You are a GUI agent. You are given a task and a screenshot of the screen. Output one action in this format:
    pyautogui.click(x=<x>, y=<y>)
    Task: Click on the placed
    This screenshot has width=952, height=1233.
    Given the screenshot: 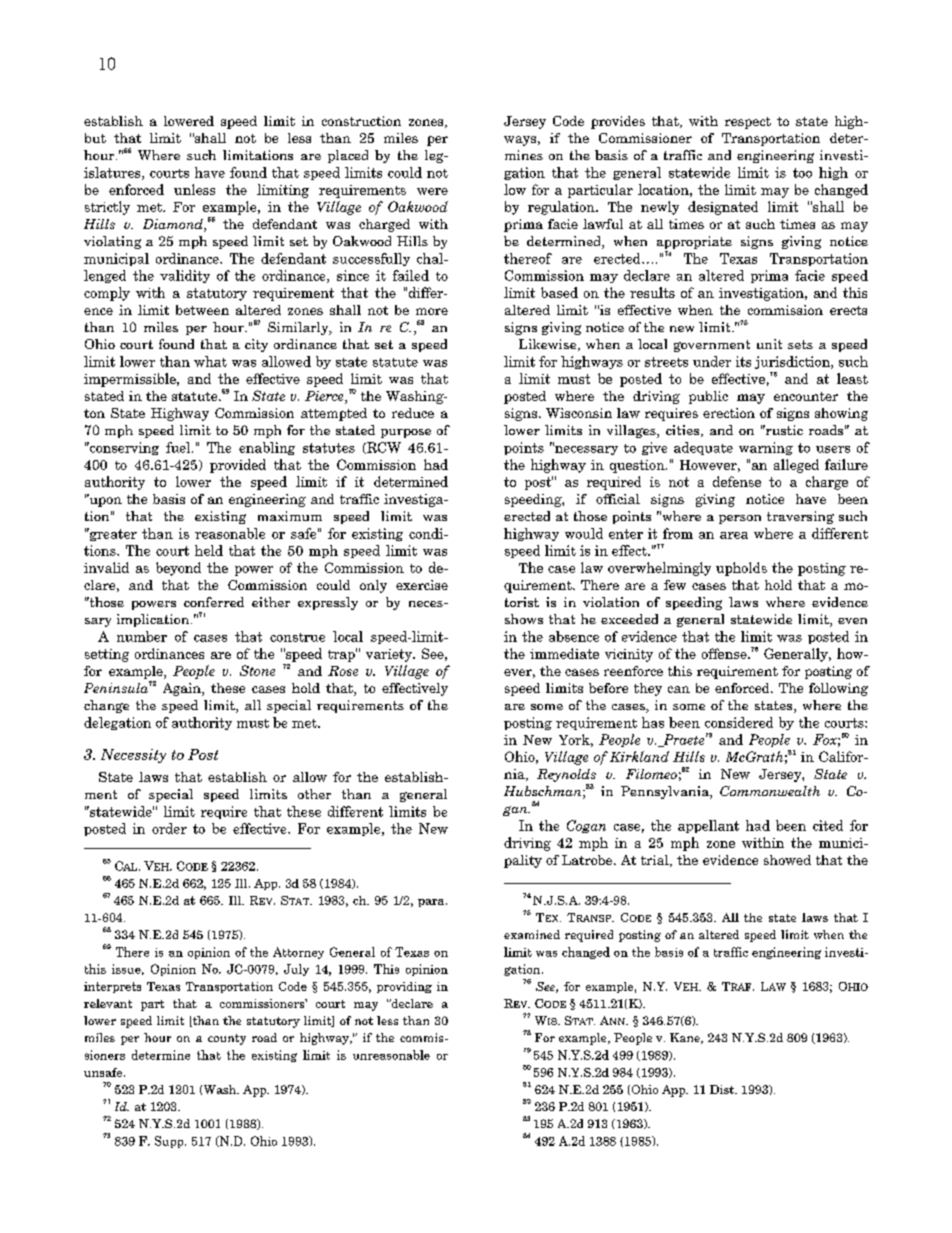 What is the action you would take?
    pyautogui.click(x=348, y=156)
